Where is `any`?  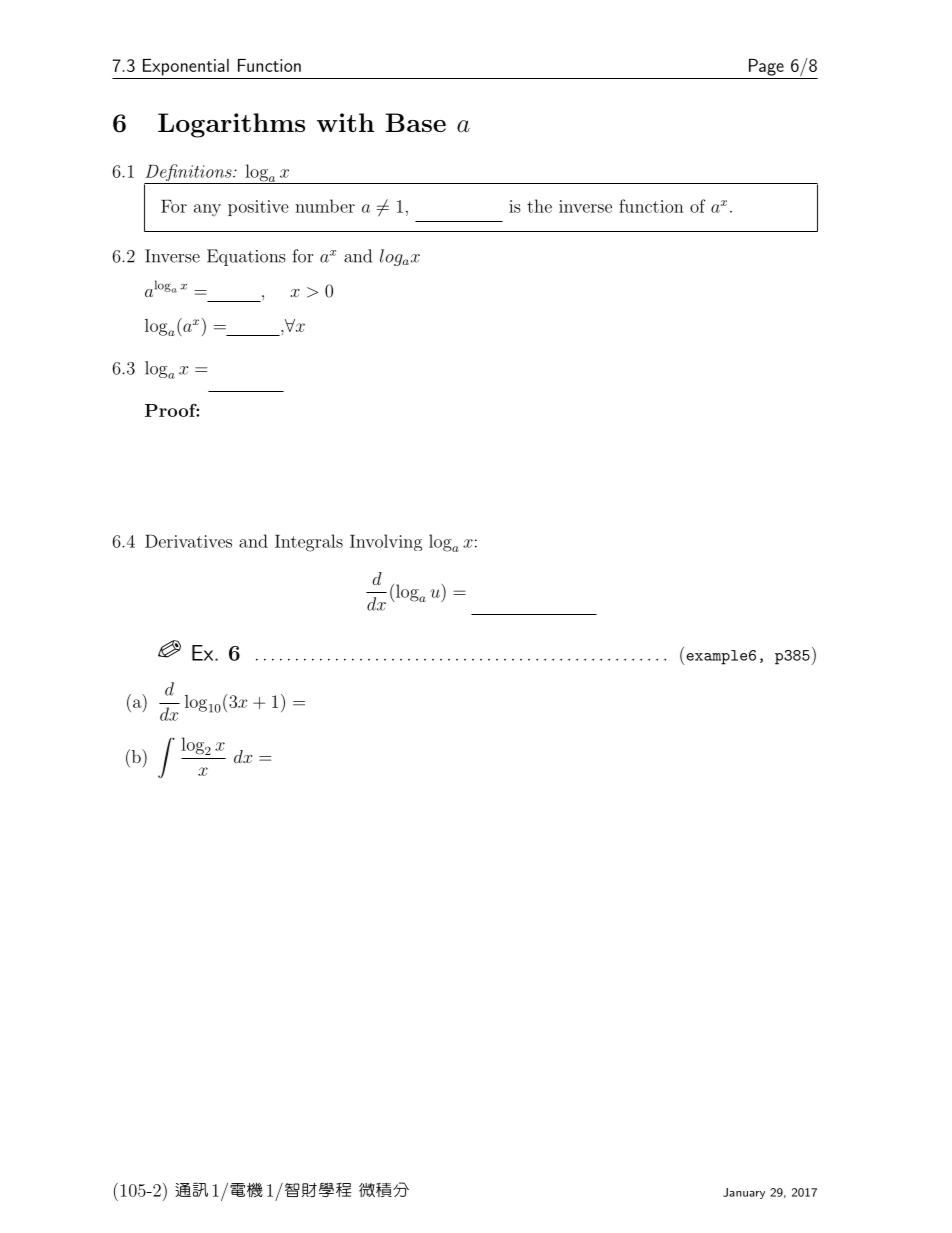 any is located at coordinates (207, 210).
